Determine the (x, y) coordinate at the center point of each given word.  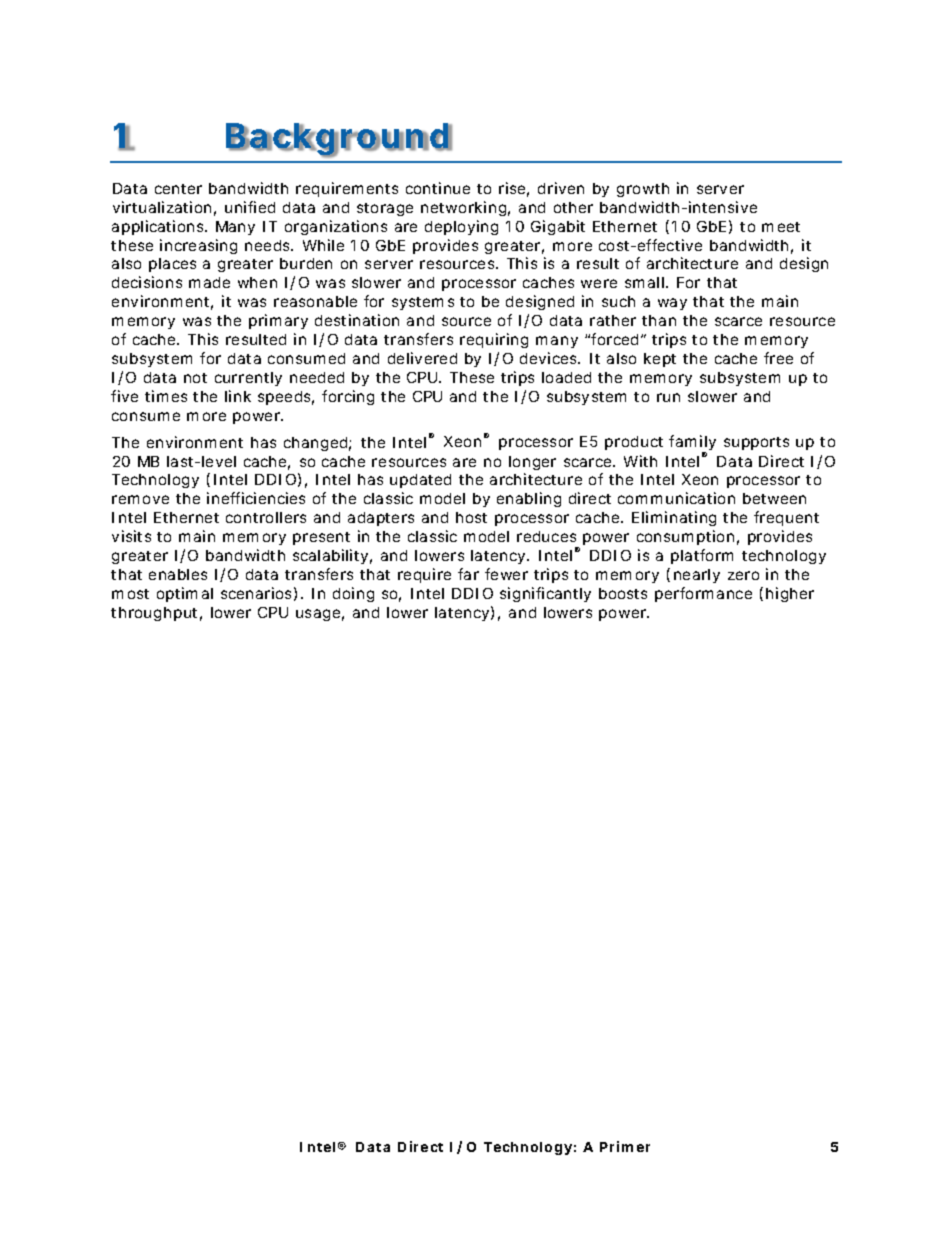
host (471, 517)
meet (781, 227)
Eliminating (674, 518)
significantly (545, 594)
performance (703, 594)
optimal (185, 594)
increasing (198, 246)
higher (790, 594)
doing (353, 594)
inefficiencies (256, 498)
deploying (461, 227)
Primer (625, 1146)
